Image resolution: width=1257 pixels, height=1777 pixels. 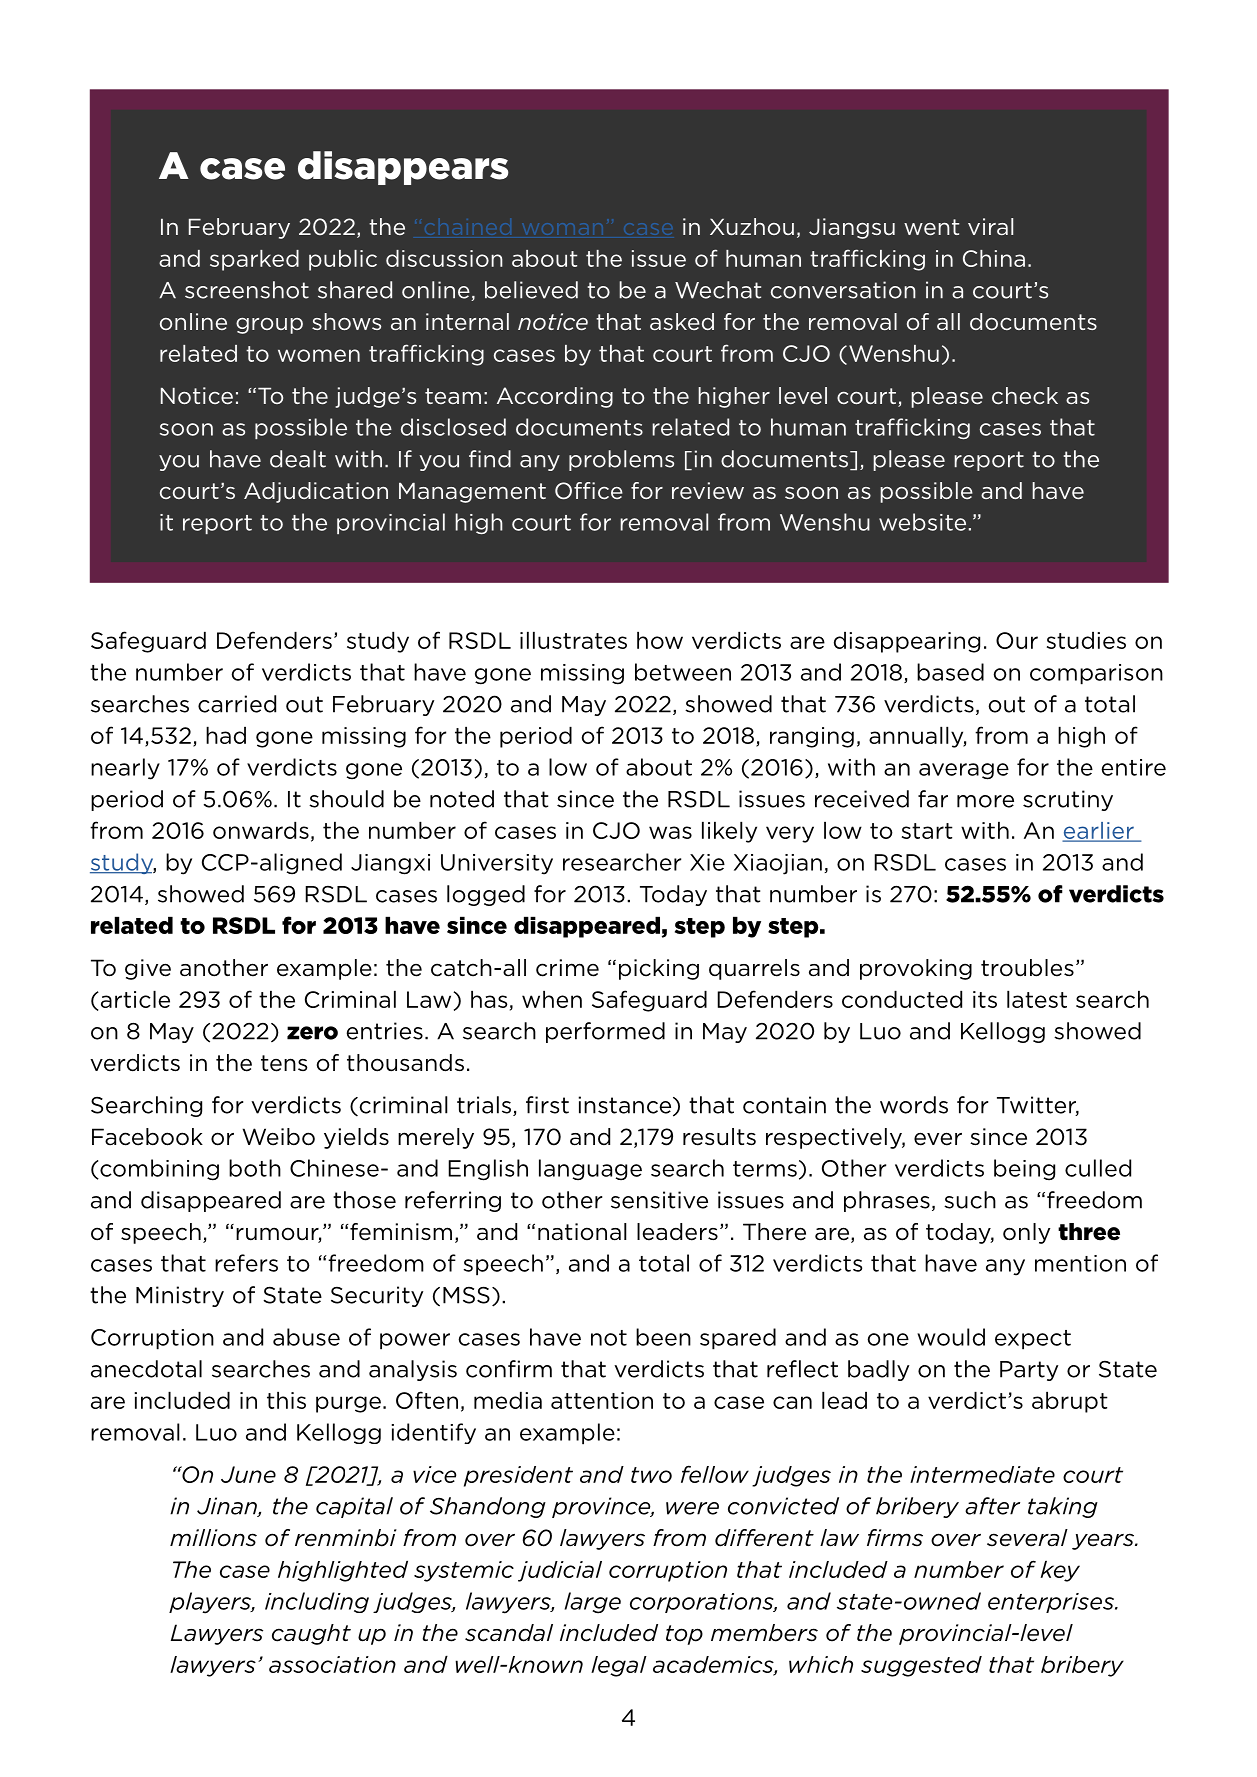 I want to click on onwards, so click(x=261, y=830).
